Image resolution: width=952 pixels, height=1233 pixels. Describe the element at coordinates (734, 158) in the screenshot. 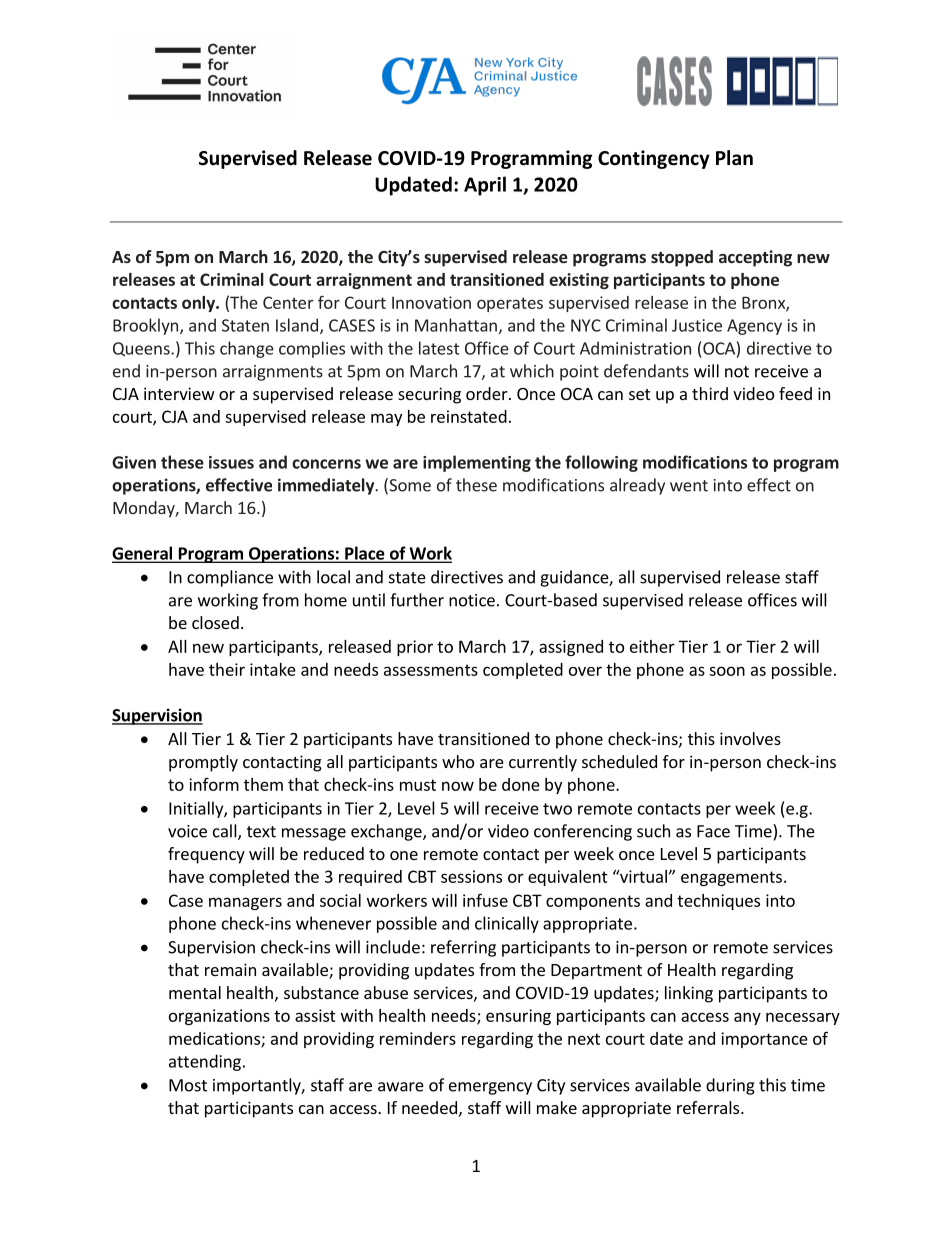

I see `Plan` at that location.
